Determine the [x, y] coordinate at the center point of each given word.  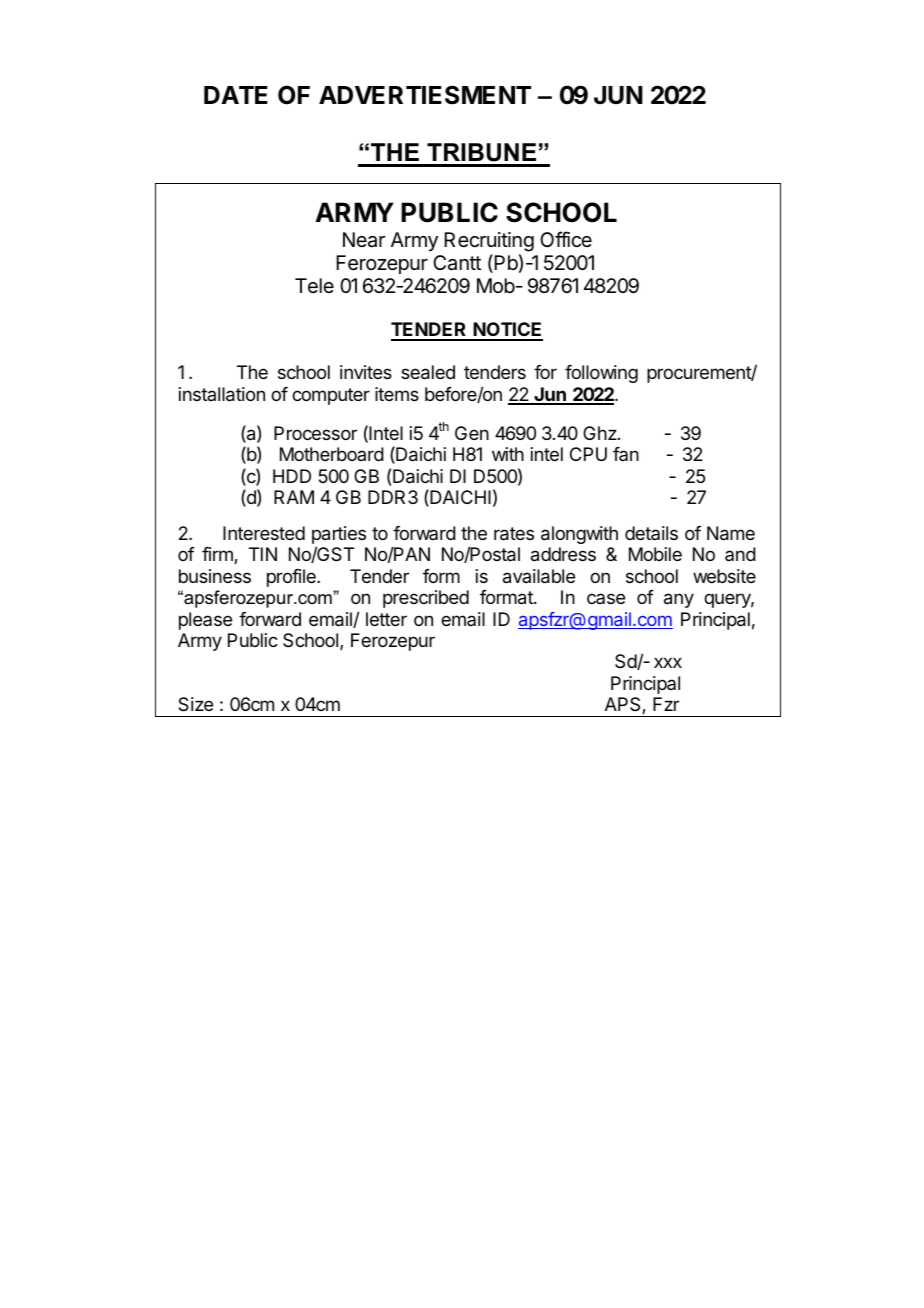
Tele [314, 285]
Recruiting [489, 242]
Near [364, 240]
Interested [264, 533]
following [601, 374]
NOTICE [507, 331]
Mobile [655, 554]
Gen [472, 433]
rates [514, 534]
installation [222, 394]
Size [195, 704]
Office [566, 239]
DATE [236, 95]
